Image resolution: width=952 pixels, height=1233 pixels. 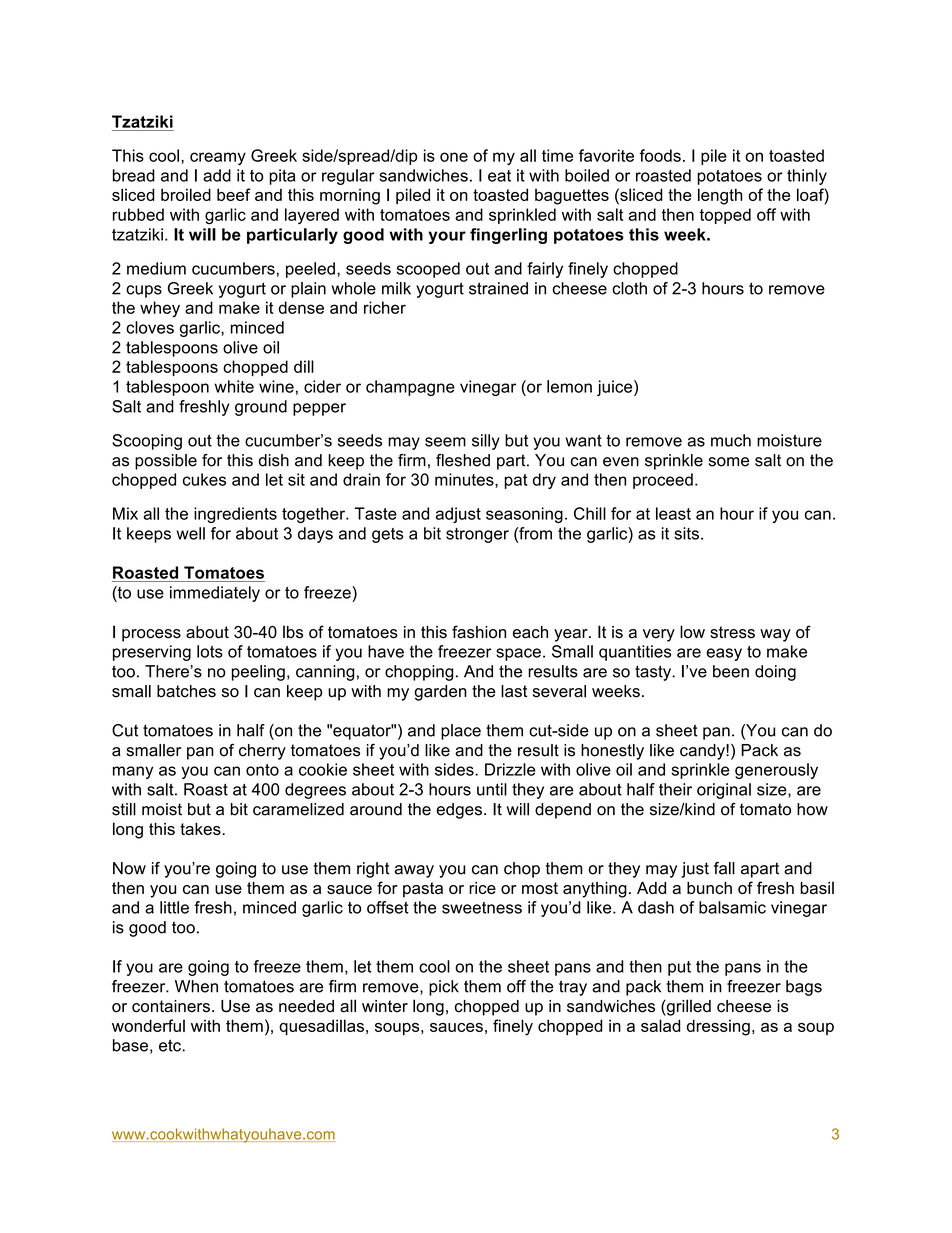 I want to click on stress, so click(x=732, y=632).
